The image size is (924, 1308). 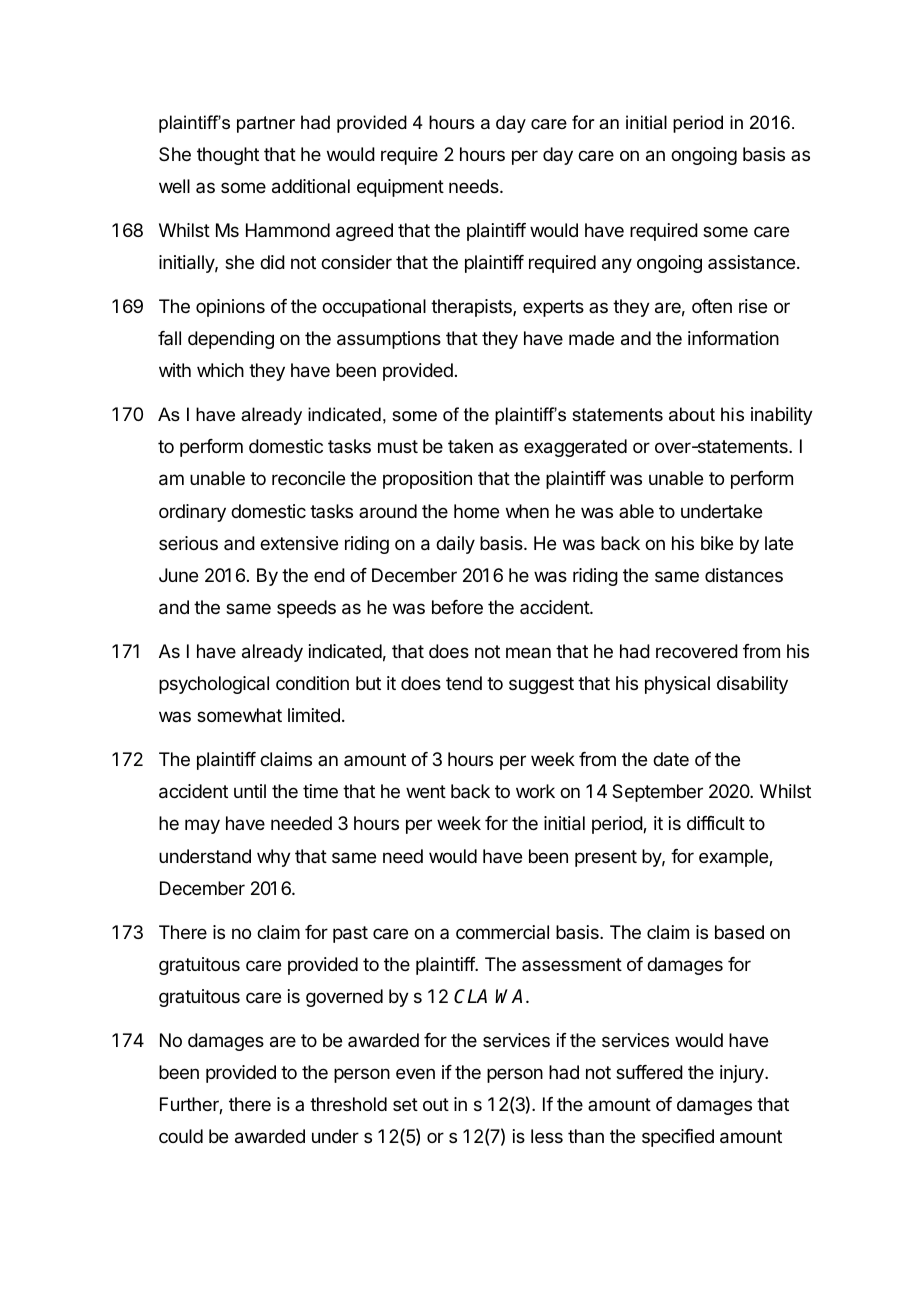 What do you see at coordinates (692, 414) in the page?
I see `about` at bounding box center [692, 414].
